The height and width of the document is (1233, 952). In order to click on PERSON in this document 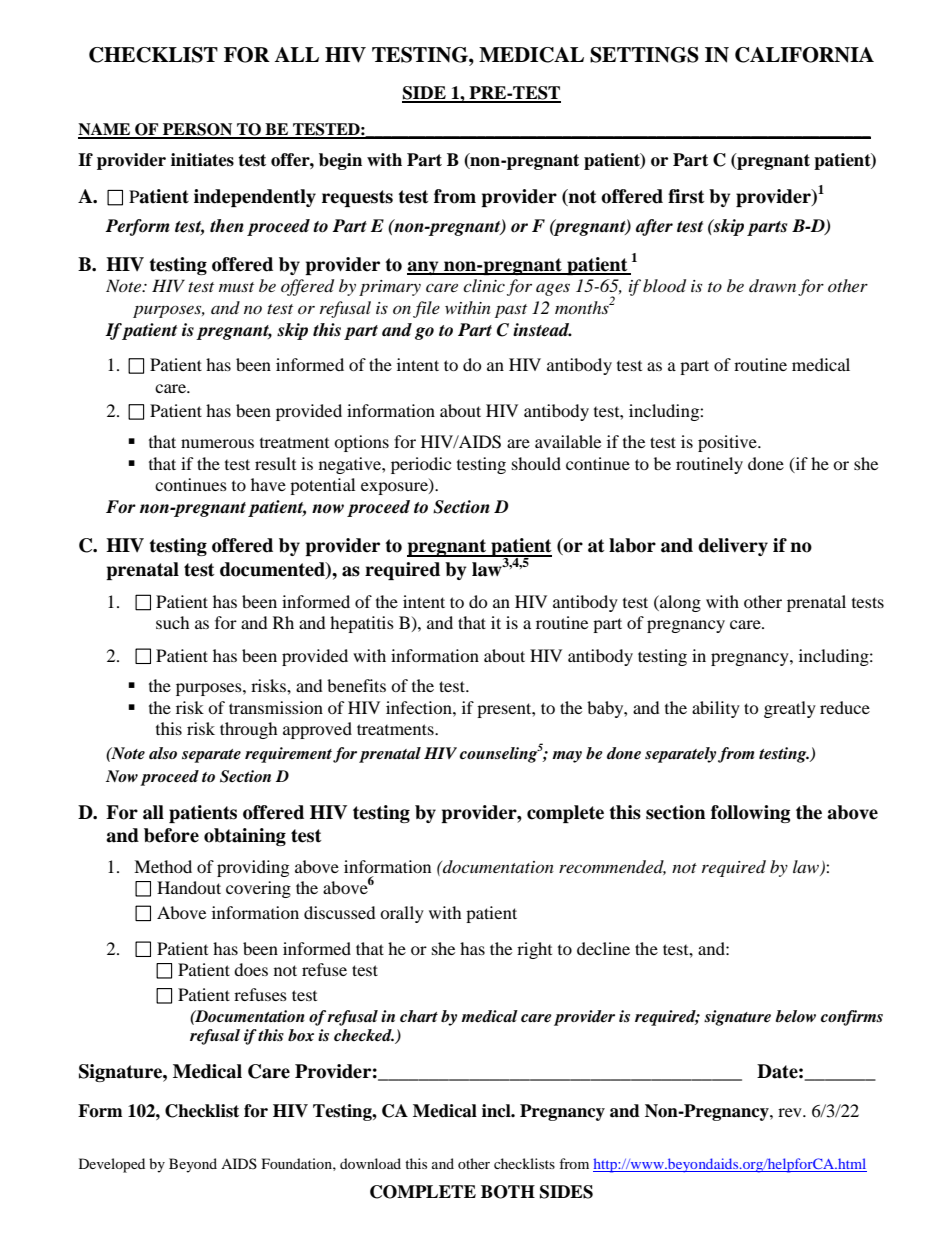, I will do `click(198, 130)`.
